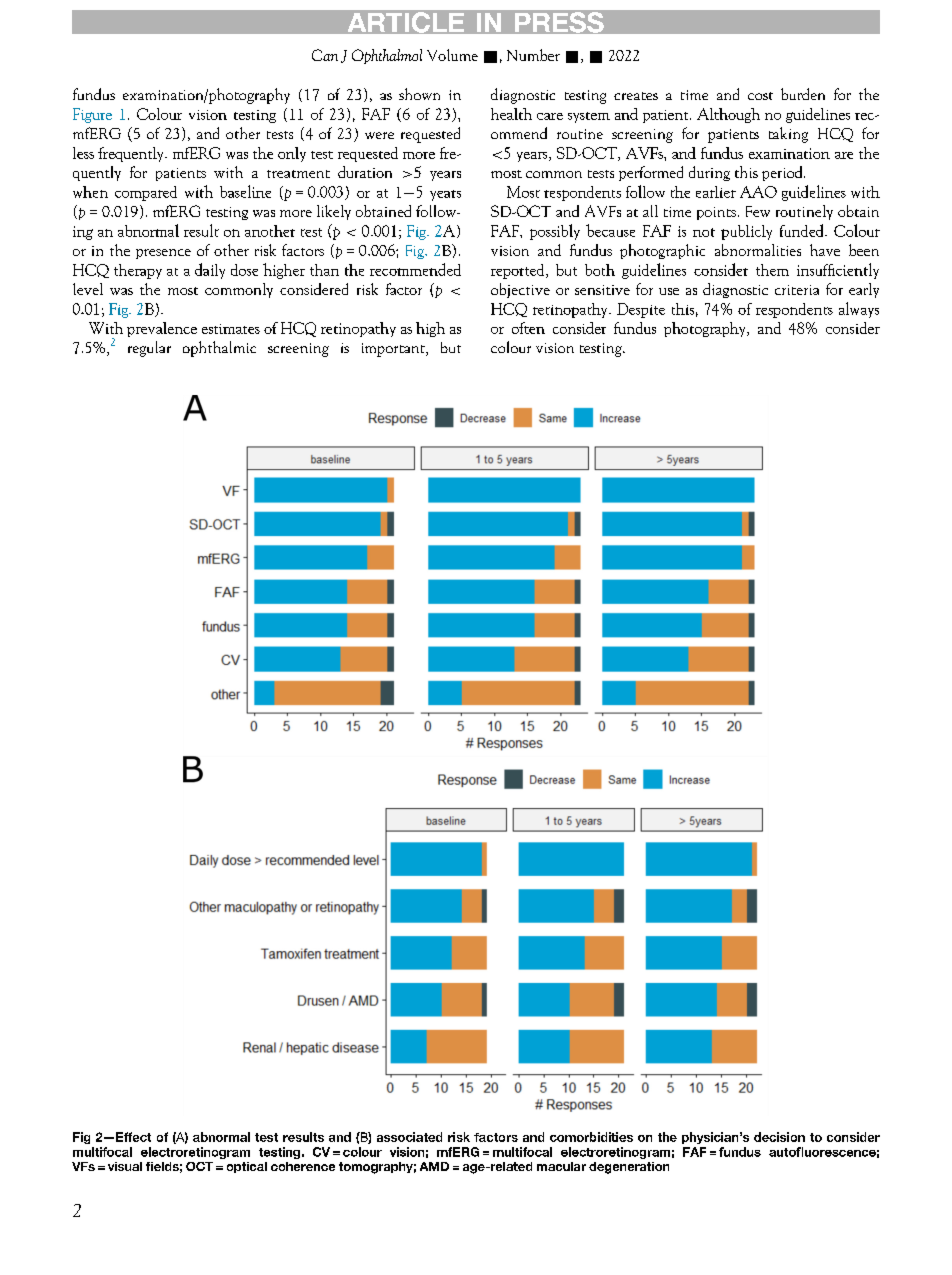 Image resolution: width=952 pixels, height=1275 pixels. I want to click on visual, so click(125, 1166).
